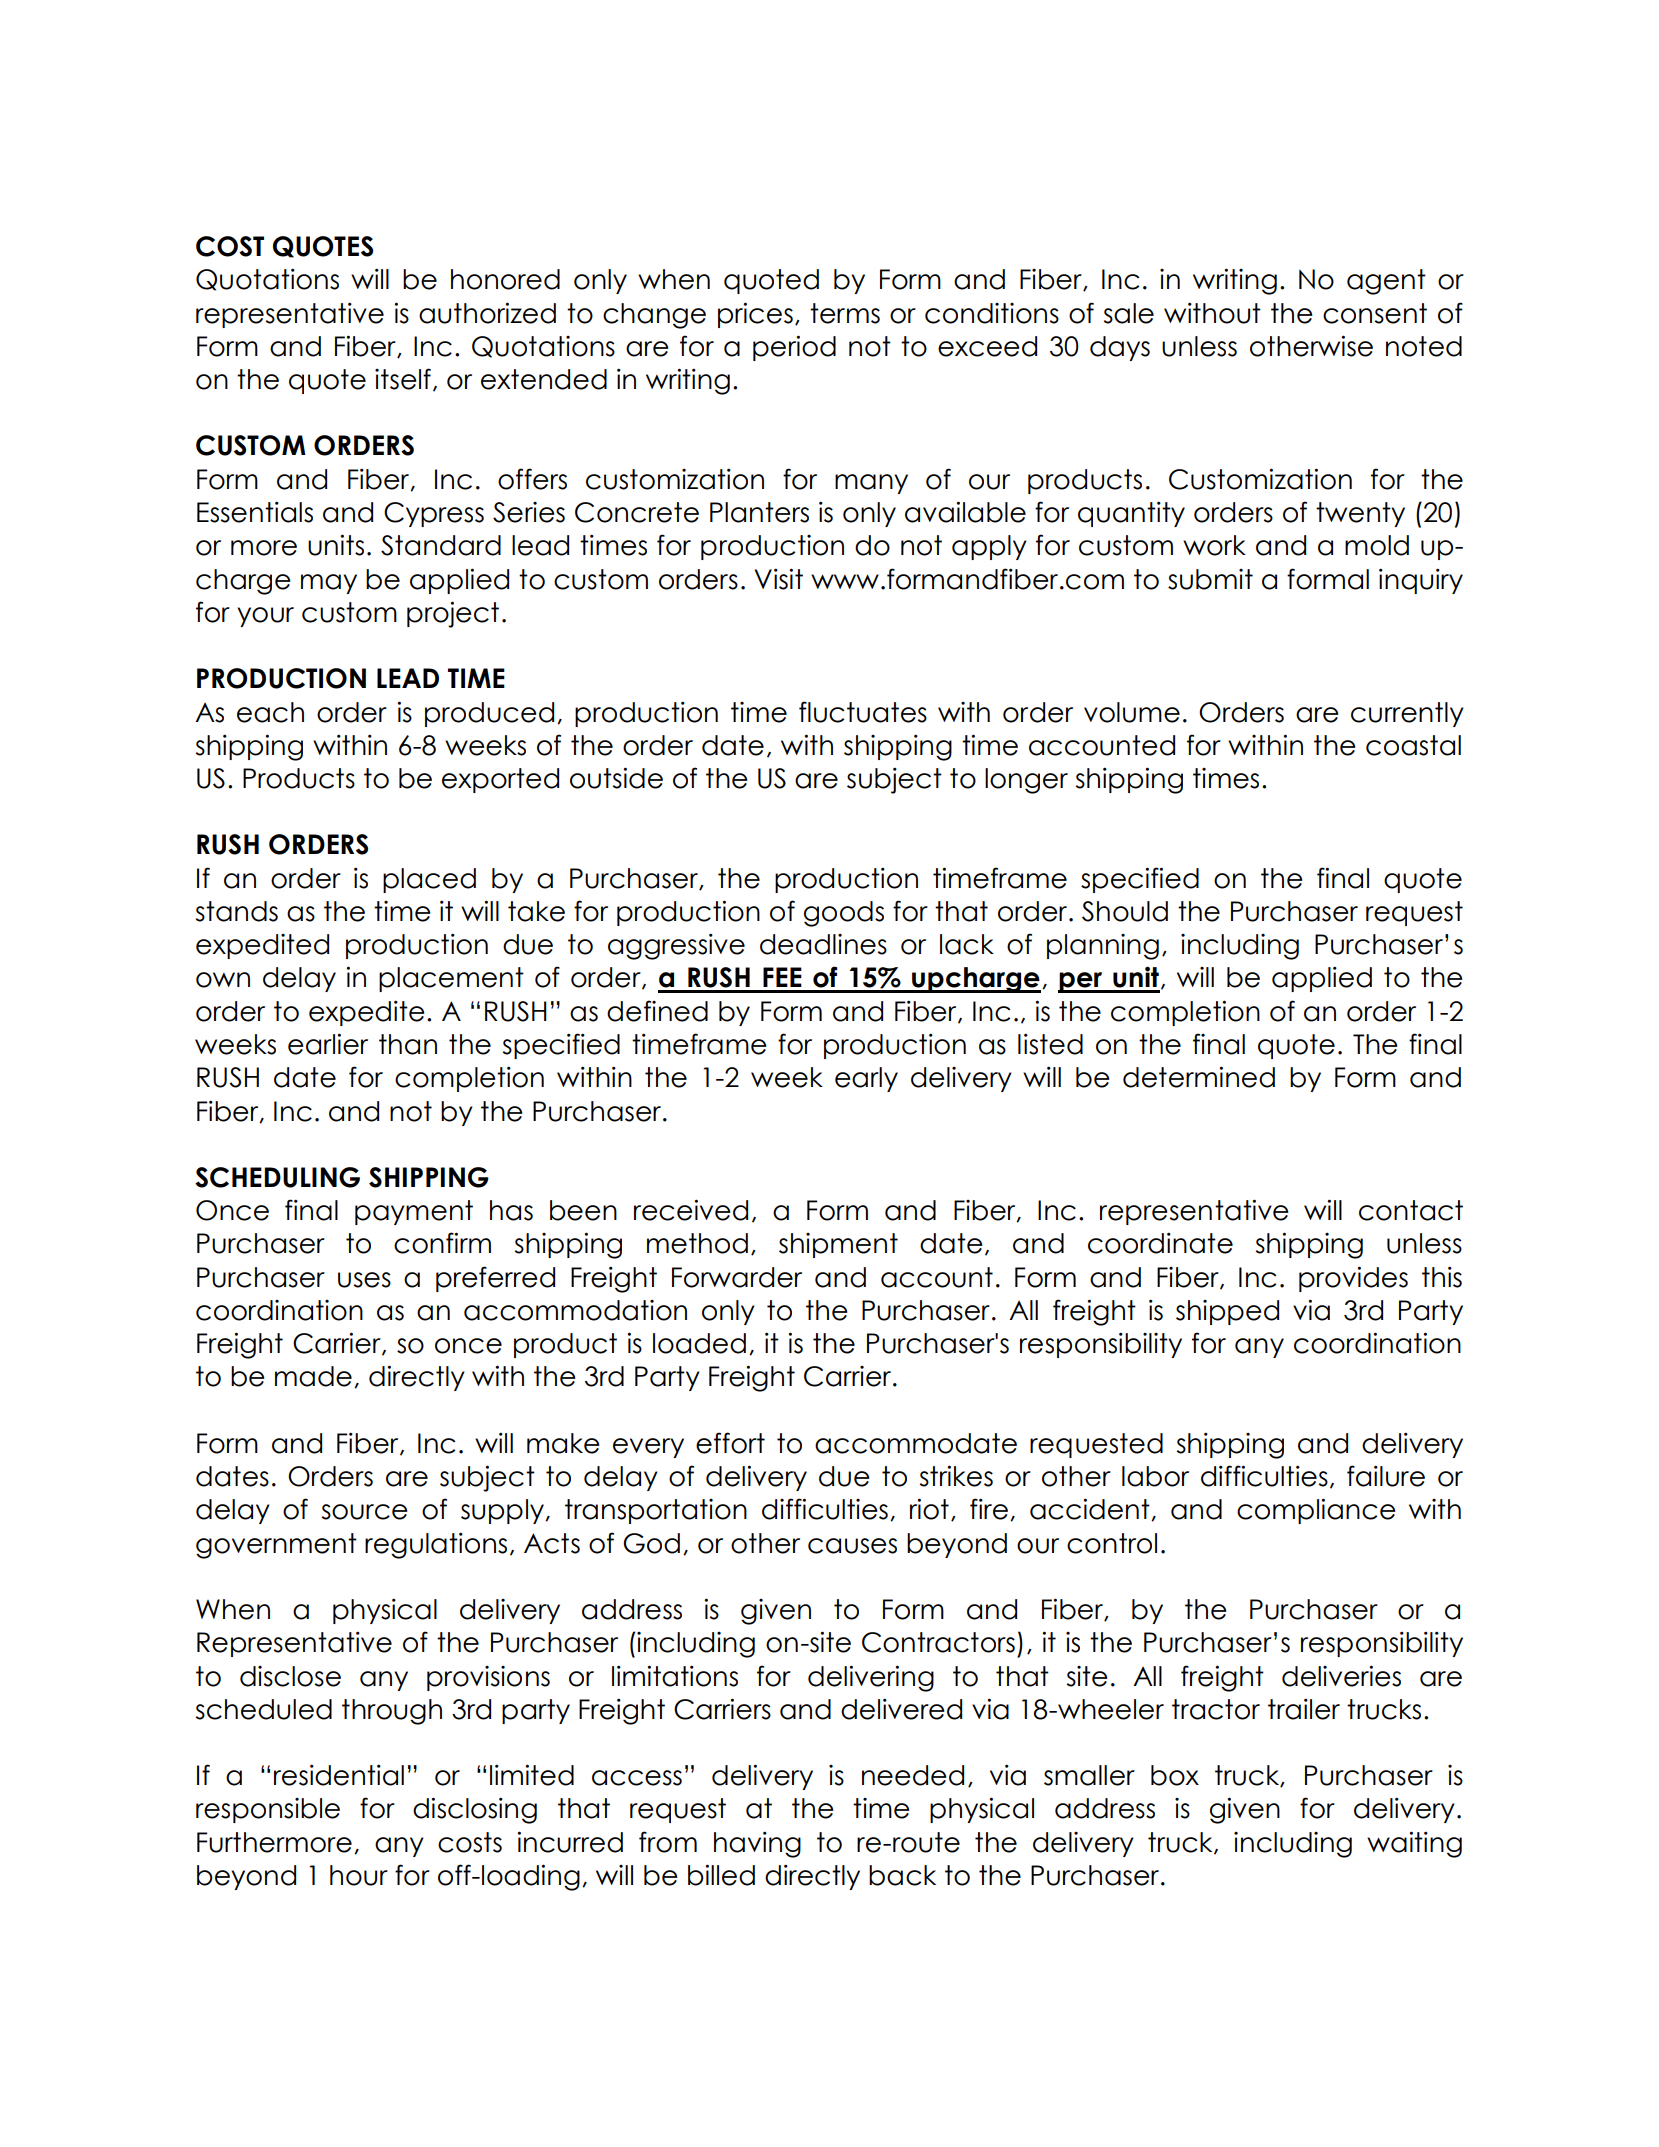 This screenshot has width=1659, height=2147. I want to click on terms, so click(845, 313).
